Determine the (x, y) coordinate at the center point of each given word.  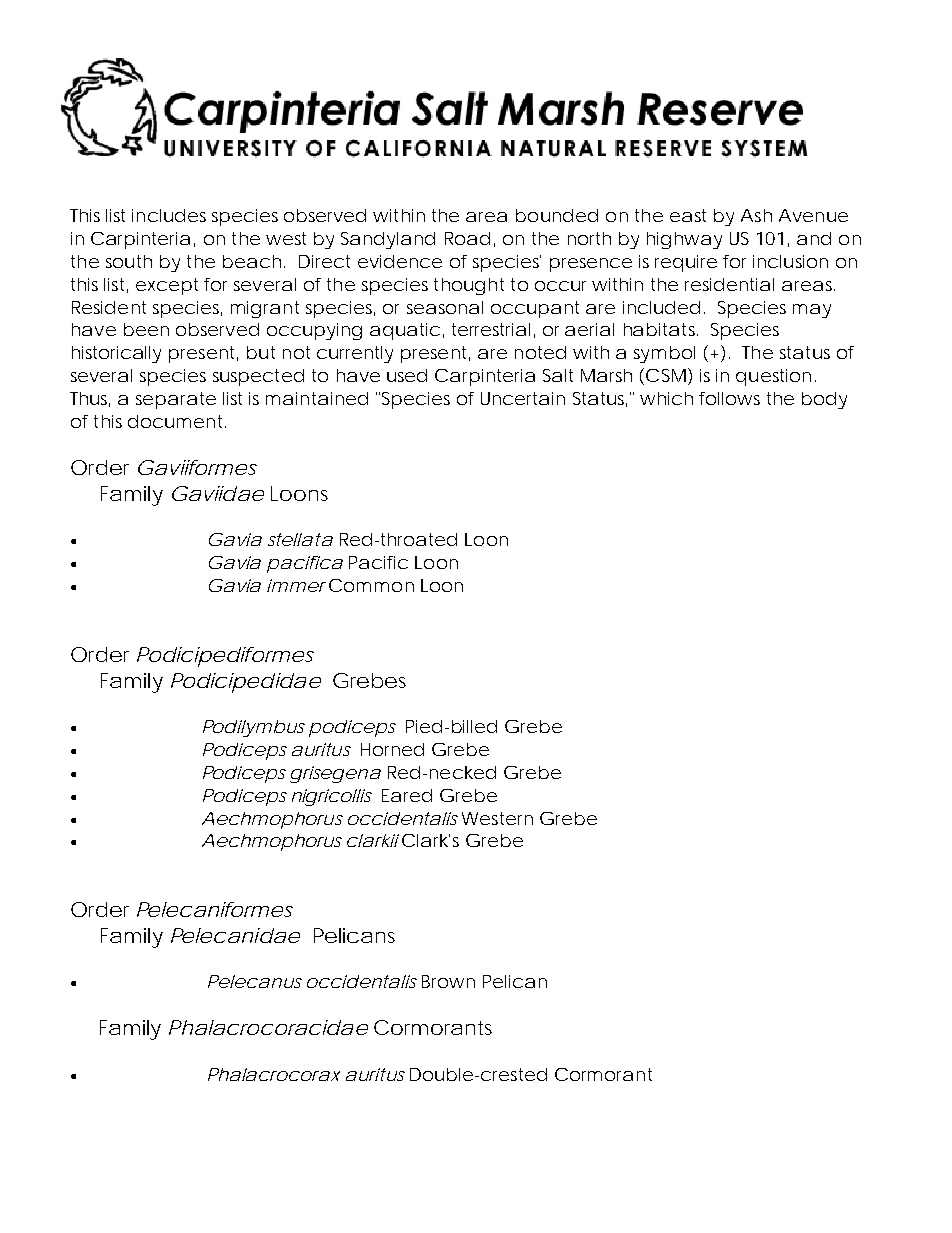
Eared (407, 795)
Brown (448, 981)
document (177, 421)
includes (169, 215)
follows (729, 398)
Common (371, 585)
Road (467, 238)
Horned (392, 749)
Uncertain (523, 398)
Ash (756, 215)
